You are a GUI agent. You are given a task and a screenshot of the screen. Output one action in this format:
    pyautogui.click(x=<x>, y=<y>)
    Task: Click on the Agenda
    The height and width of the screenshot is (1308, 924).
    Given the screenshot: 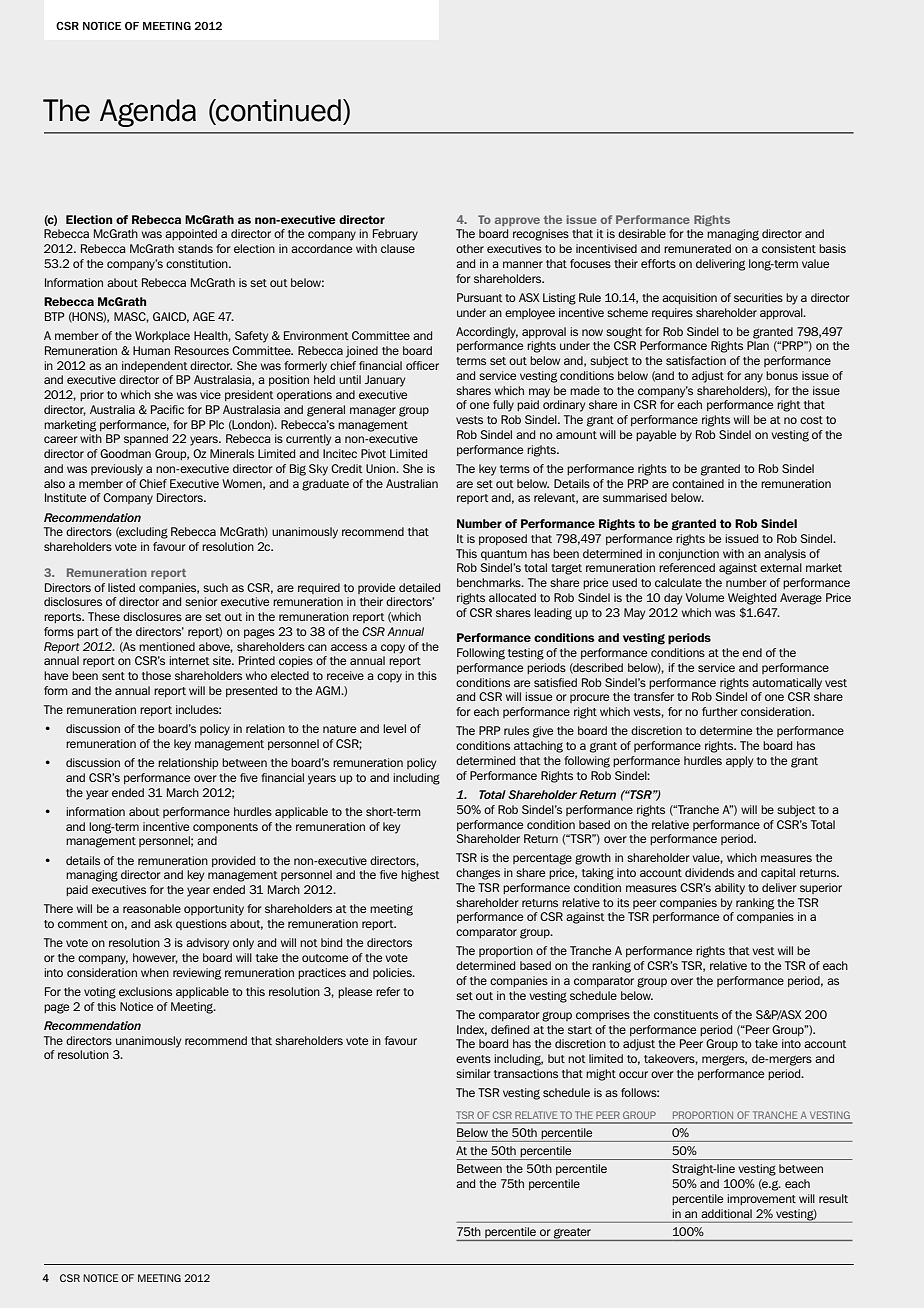 What is the action you would take?
    pyautogui.click(x=148, y=113)
